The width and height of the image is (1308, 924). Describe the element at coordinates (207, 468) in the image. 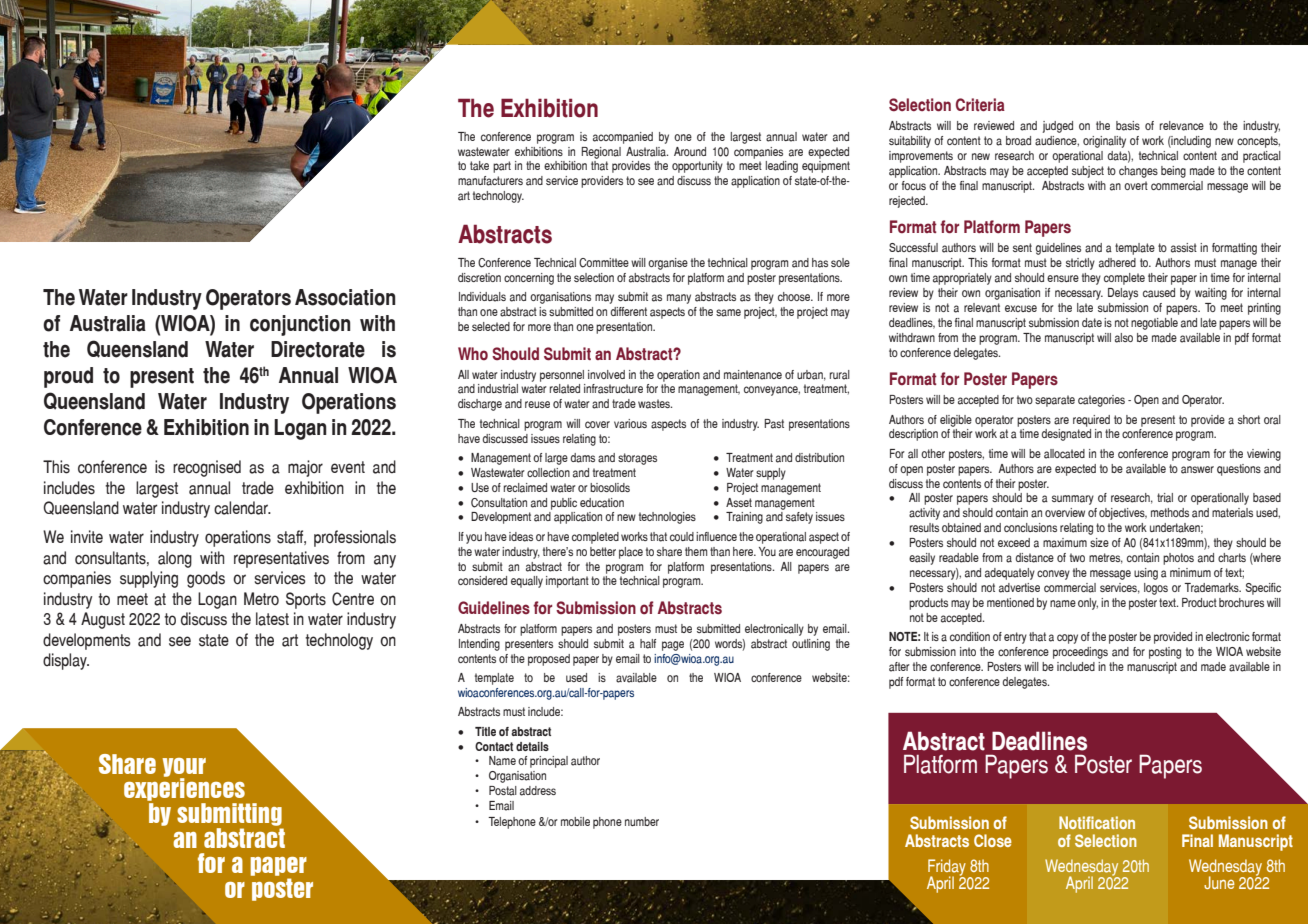

I see `recognised` at that location.
